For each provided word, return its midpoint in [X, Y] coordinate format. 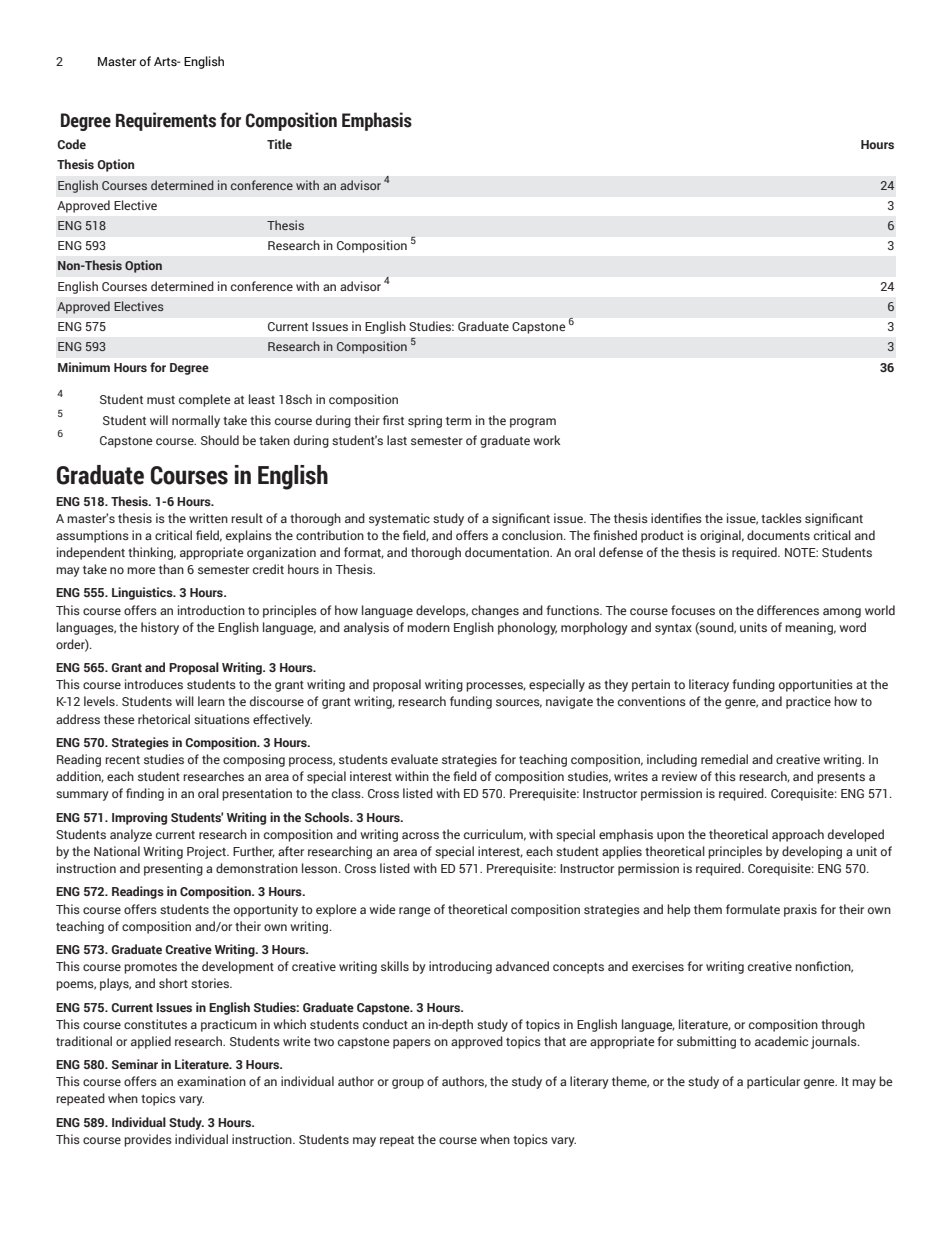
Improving [139, 818]
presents [841, 778]
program [533, 423]
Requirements [166, 121]
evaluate [414, 759]
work [546, 440]
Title [279, 144]
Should [220, 440]
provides [148, 1140]
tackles [781, 518]
